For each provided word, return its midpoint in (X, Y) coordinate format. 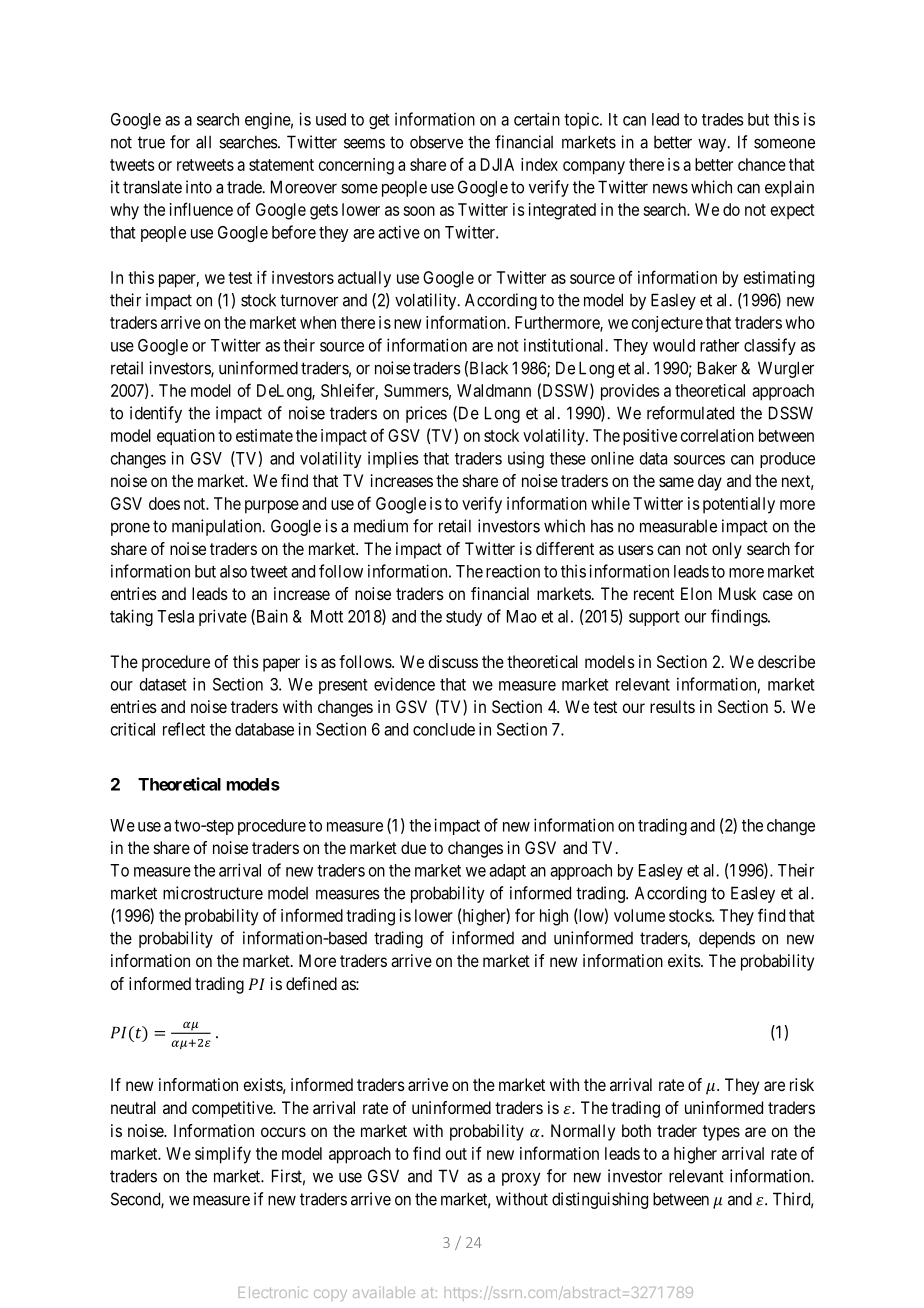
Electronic (273, 1292)
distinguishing (600, 1200)
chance (762, 164)
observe (436, 142)
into (199, 187)
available (384, 1292)
